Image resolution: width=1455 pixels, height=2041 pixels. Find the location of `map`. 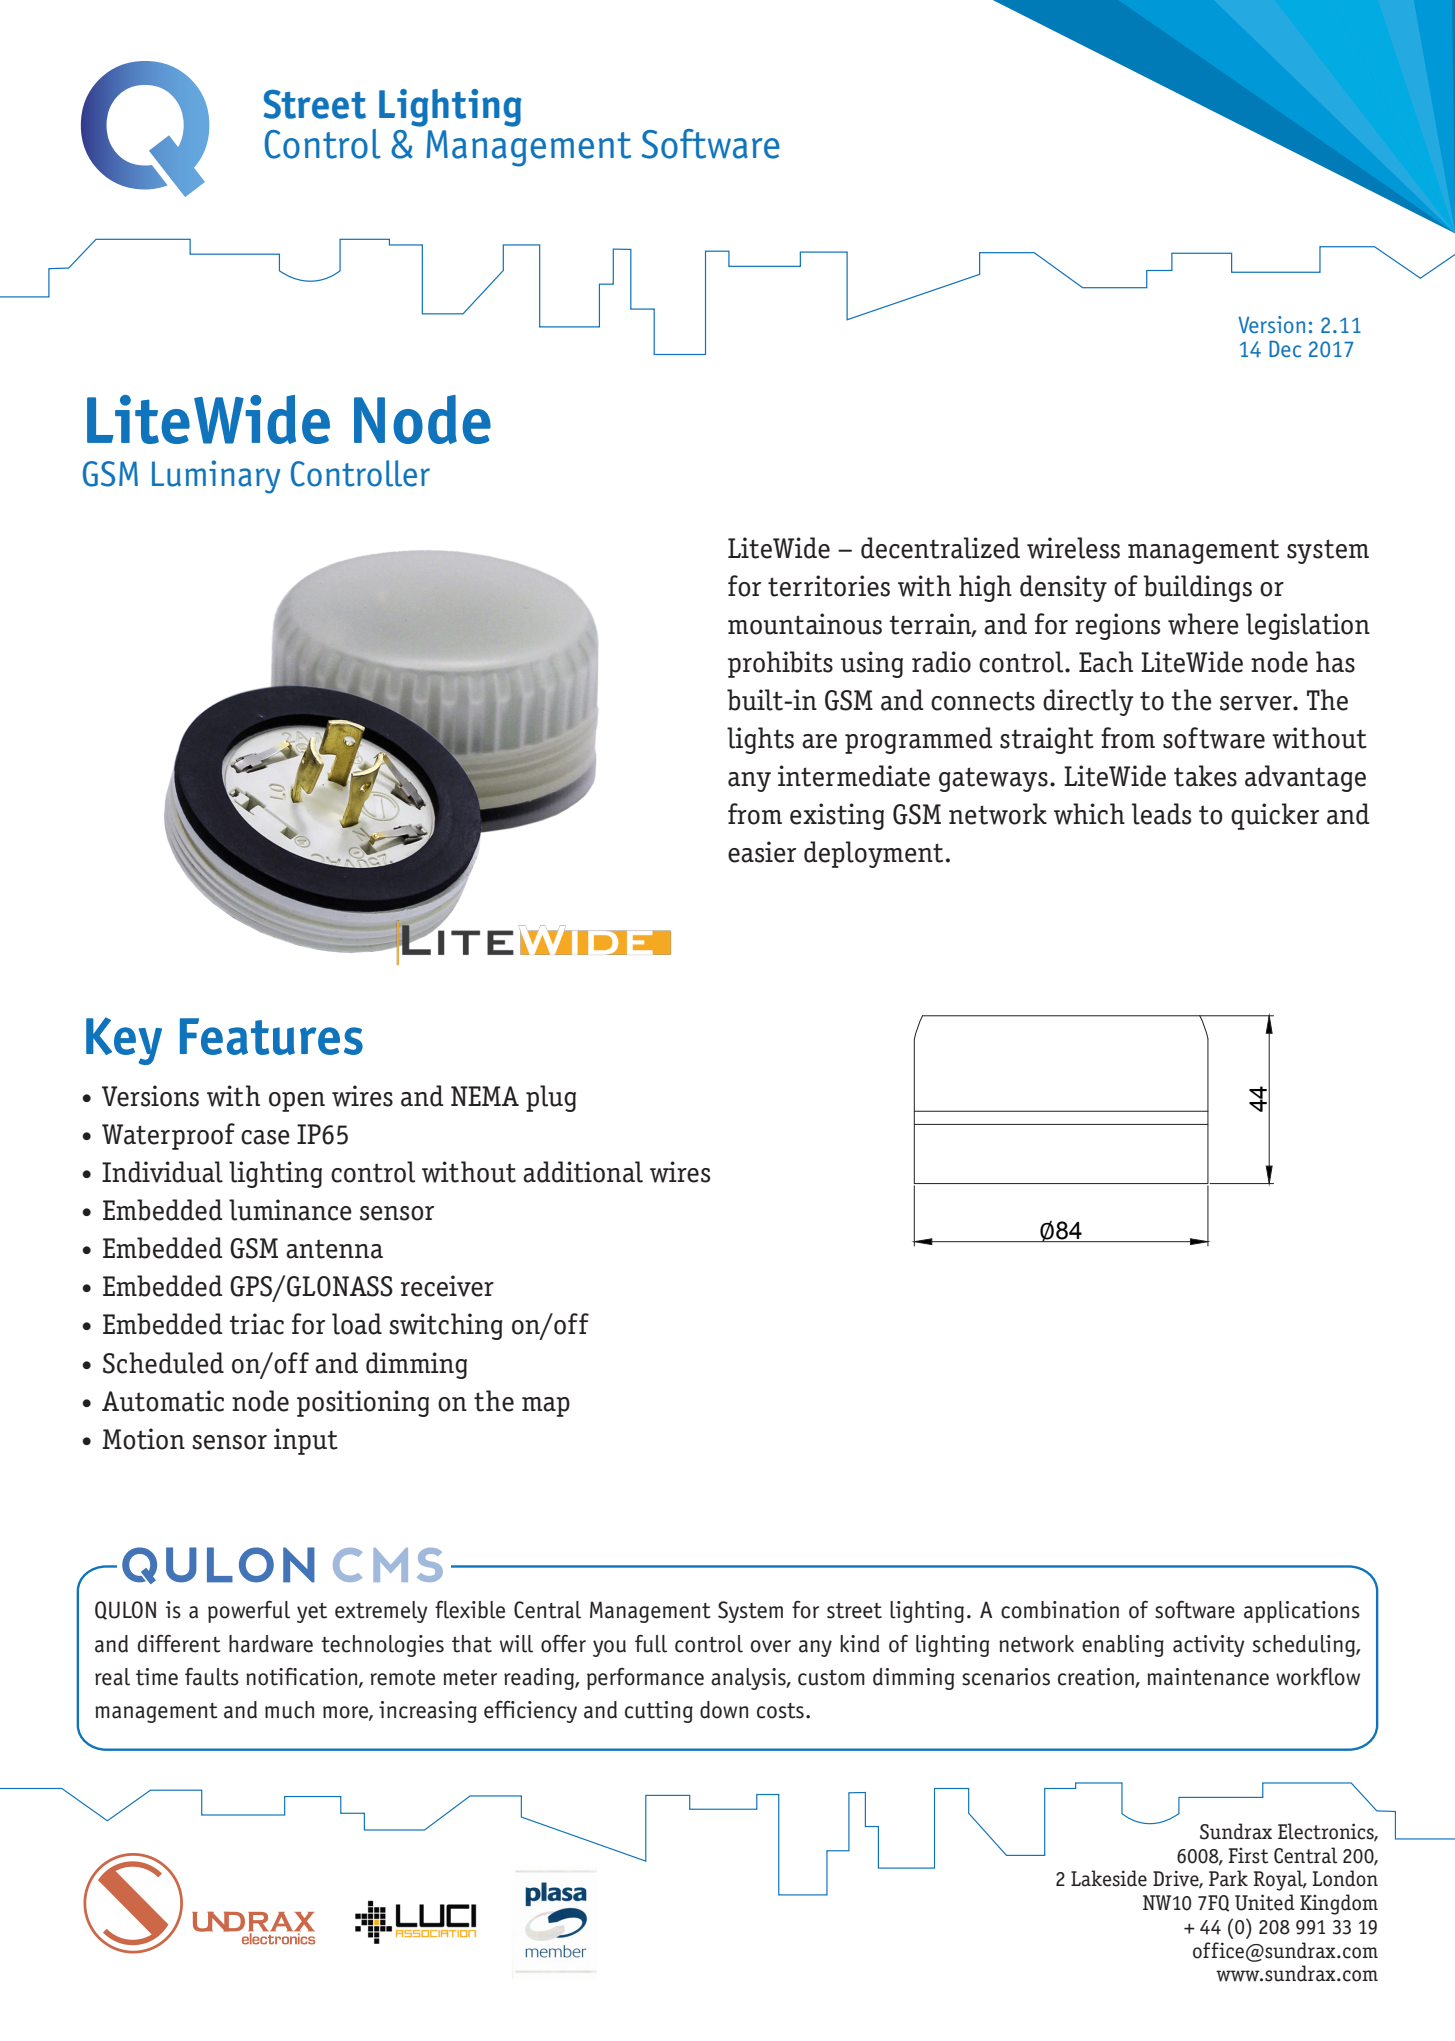

map is located at coordinates (546, 1407).
